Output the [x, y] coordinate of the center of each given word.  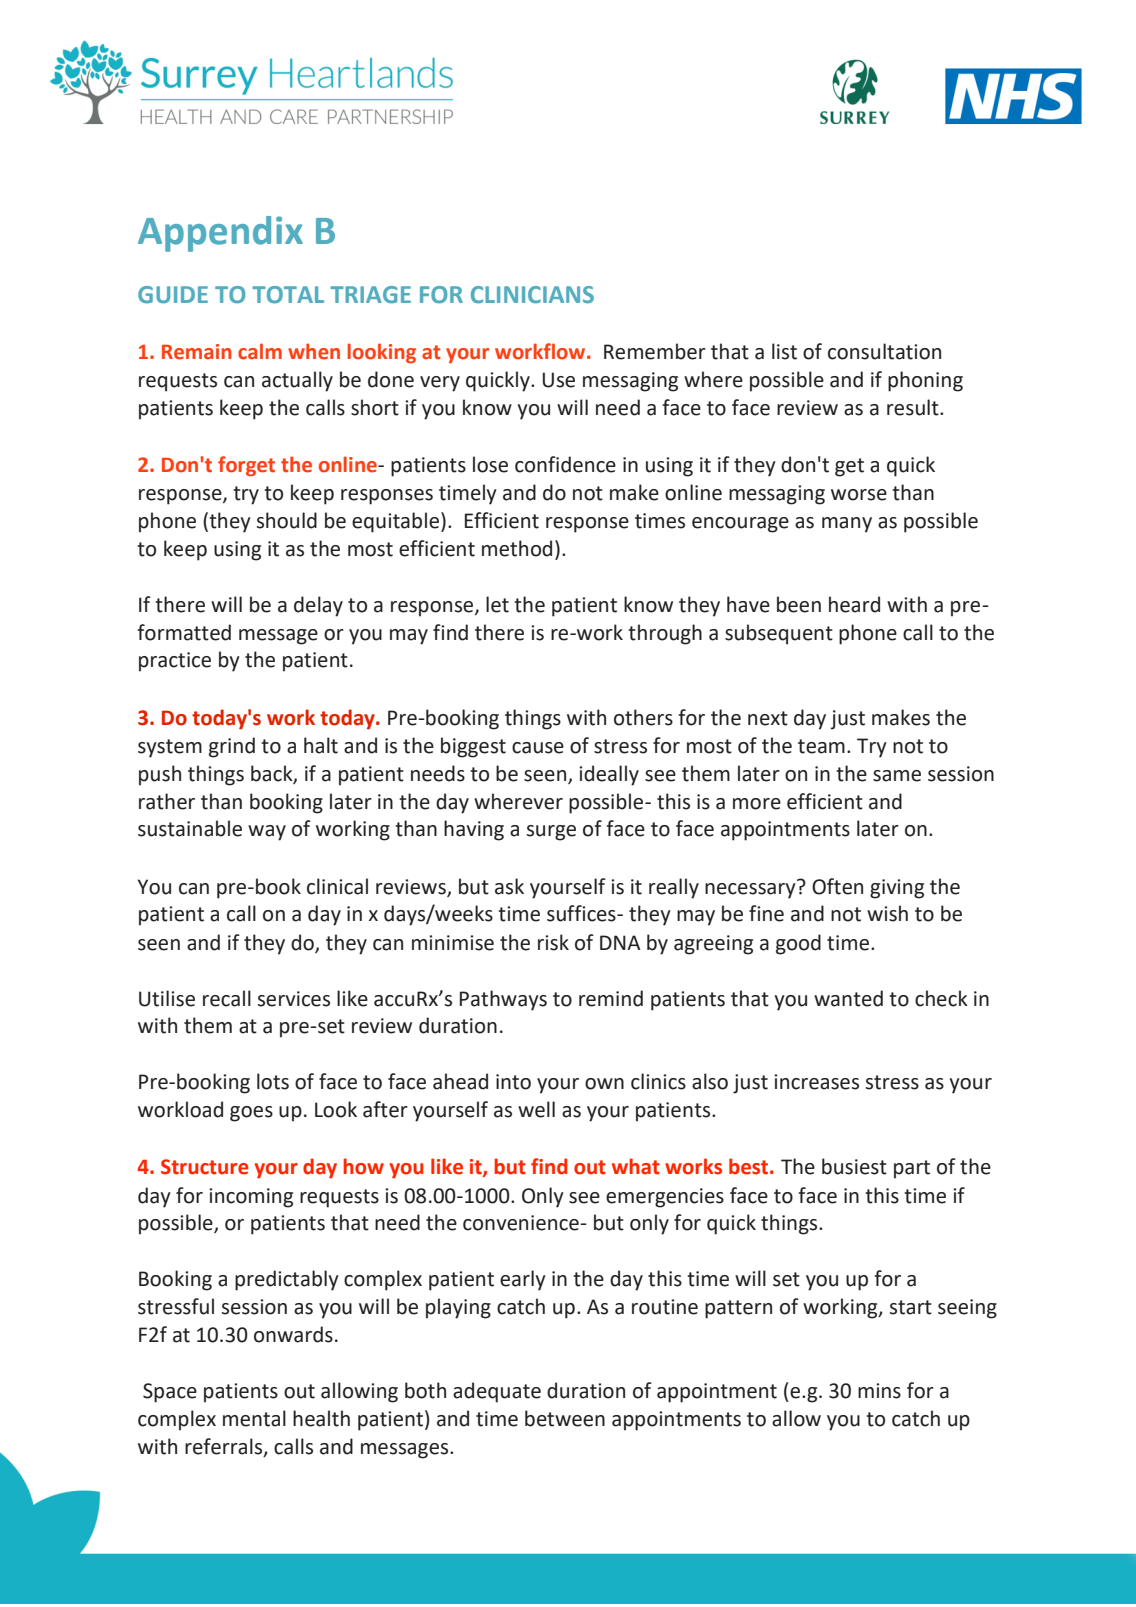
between [565, 1418]
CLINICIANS [532, 294]
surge [551, 833]
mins [879, 1391]
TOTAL [288, 294]
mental [254, 1418]
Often [837, 886]
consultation [884, 351]
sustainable [190, 828]
